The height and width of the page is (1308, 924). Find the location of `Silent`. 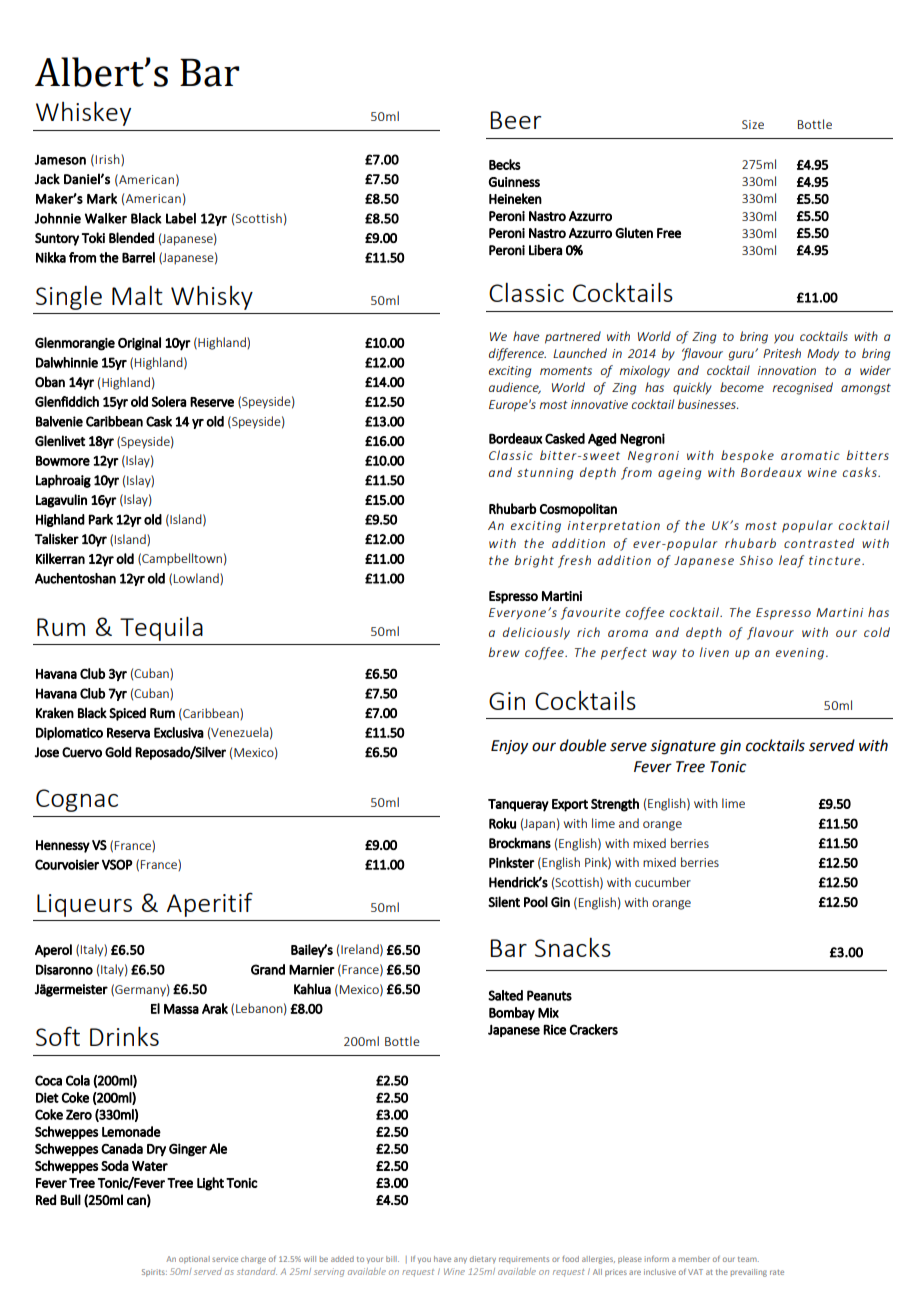

Silent is located at coordinates (504, 902).
